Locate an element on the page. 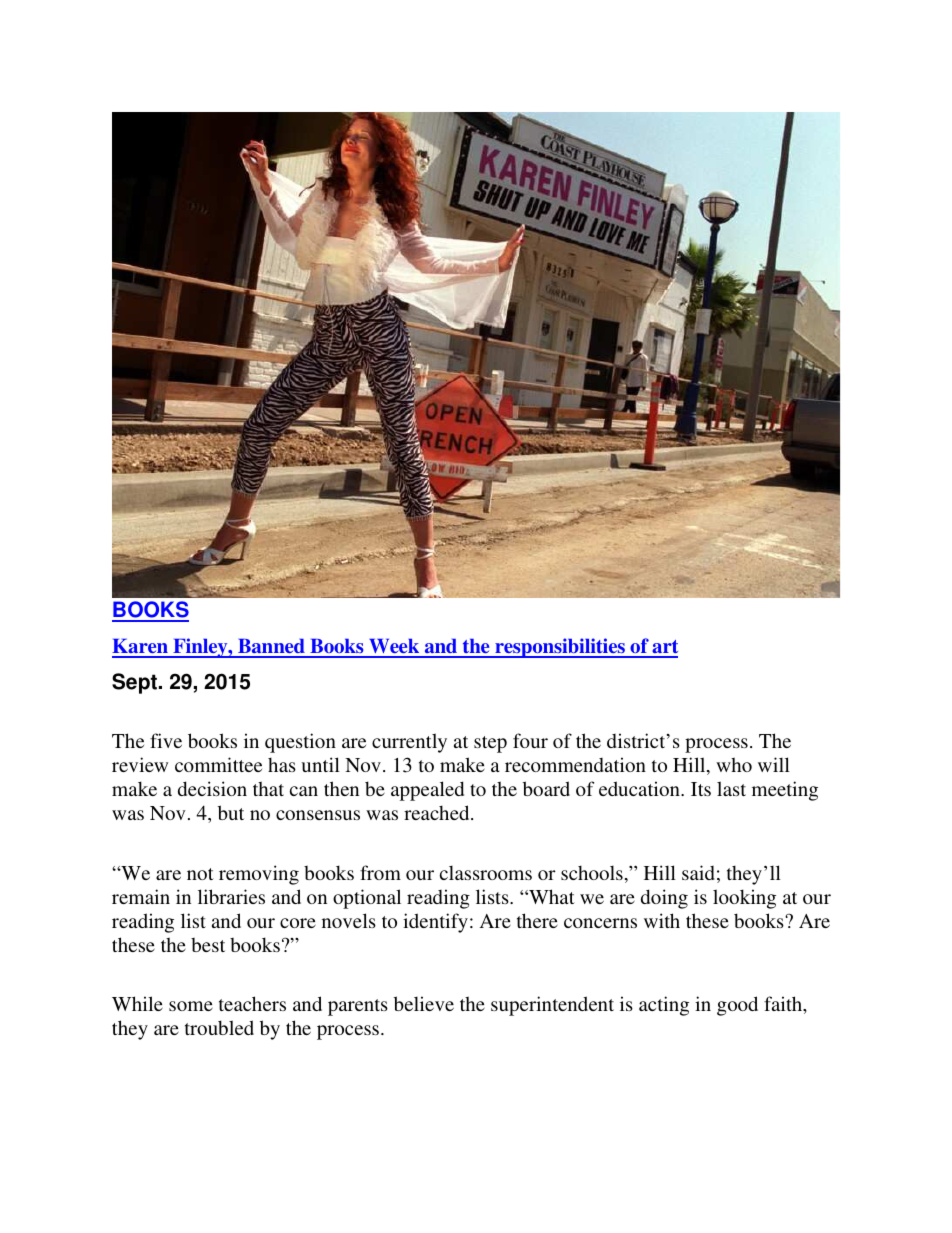  Sept is located at coordinates (134, 683).
